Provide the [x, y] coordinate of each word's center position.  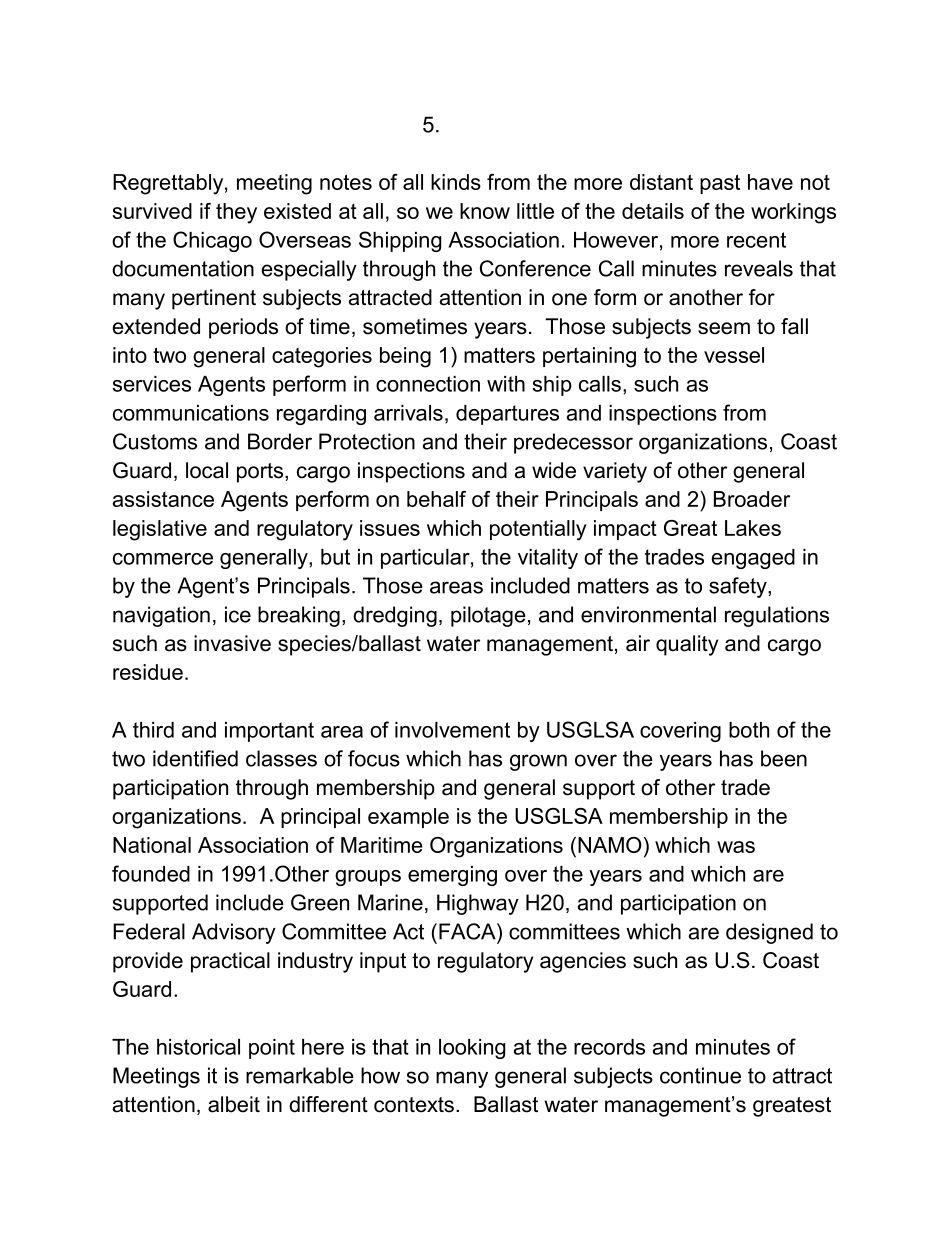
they [236, 213]
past [720, 184]
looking [472, 1049]
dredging [395, 616]
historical [198, 1047]
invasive [232, 643]
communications [191, 413]
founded [151, 873]
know [485, 211]
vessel [734, 355]
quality [687, 645]
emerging [452, 876]
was [736, 847]
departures [507, 415]
